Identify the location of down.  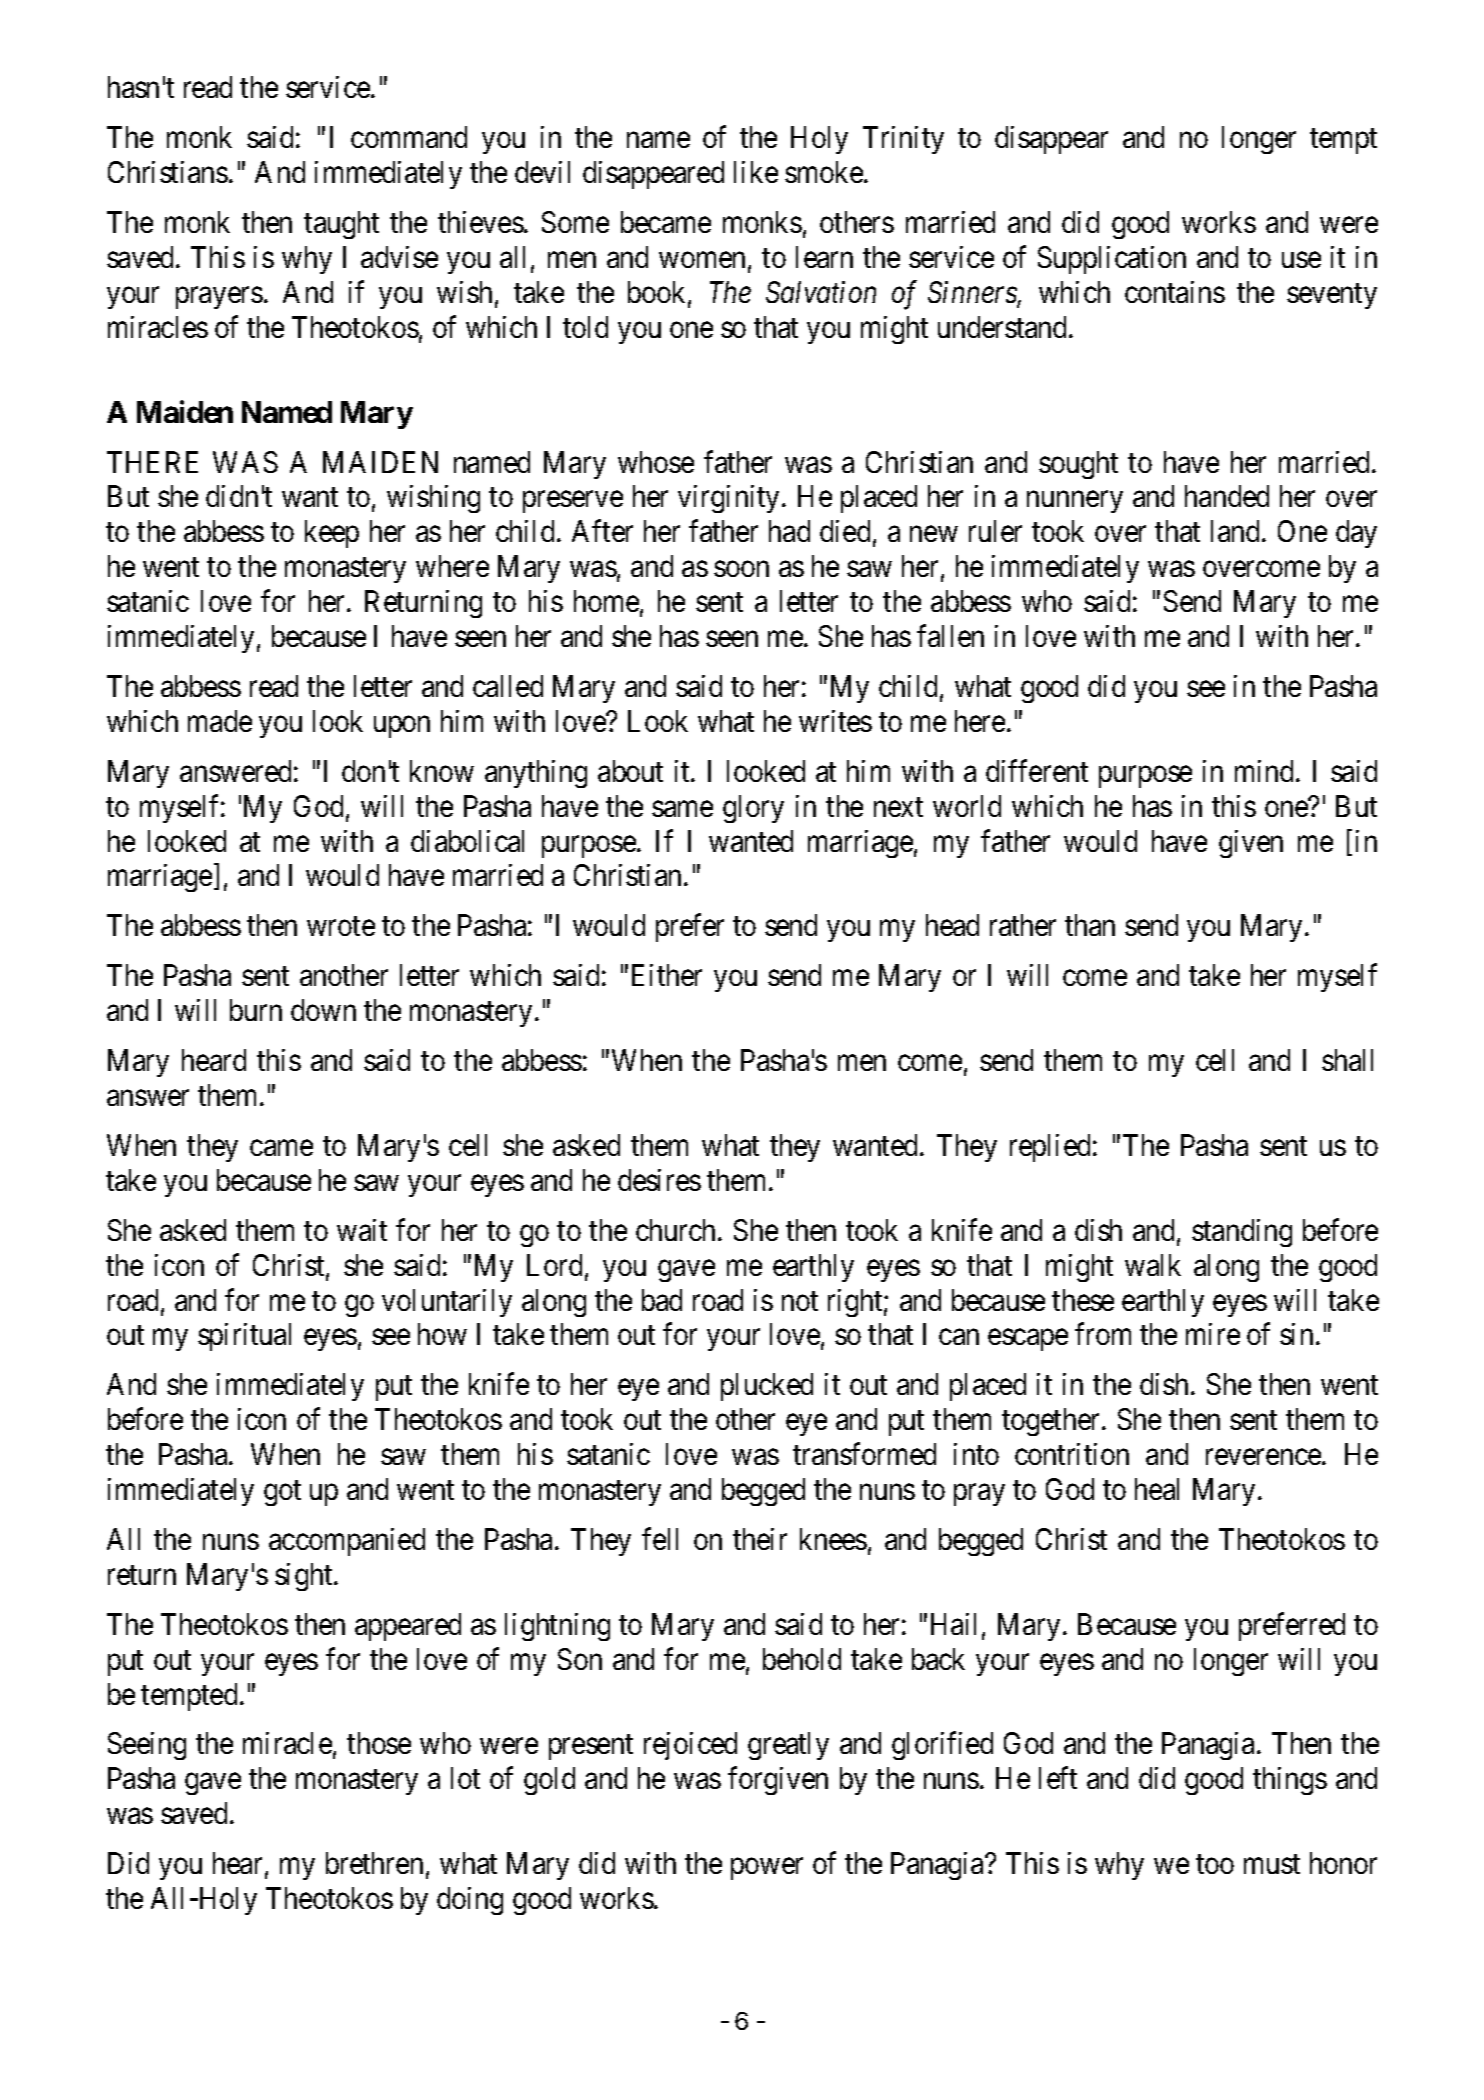
(323, 1010).
